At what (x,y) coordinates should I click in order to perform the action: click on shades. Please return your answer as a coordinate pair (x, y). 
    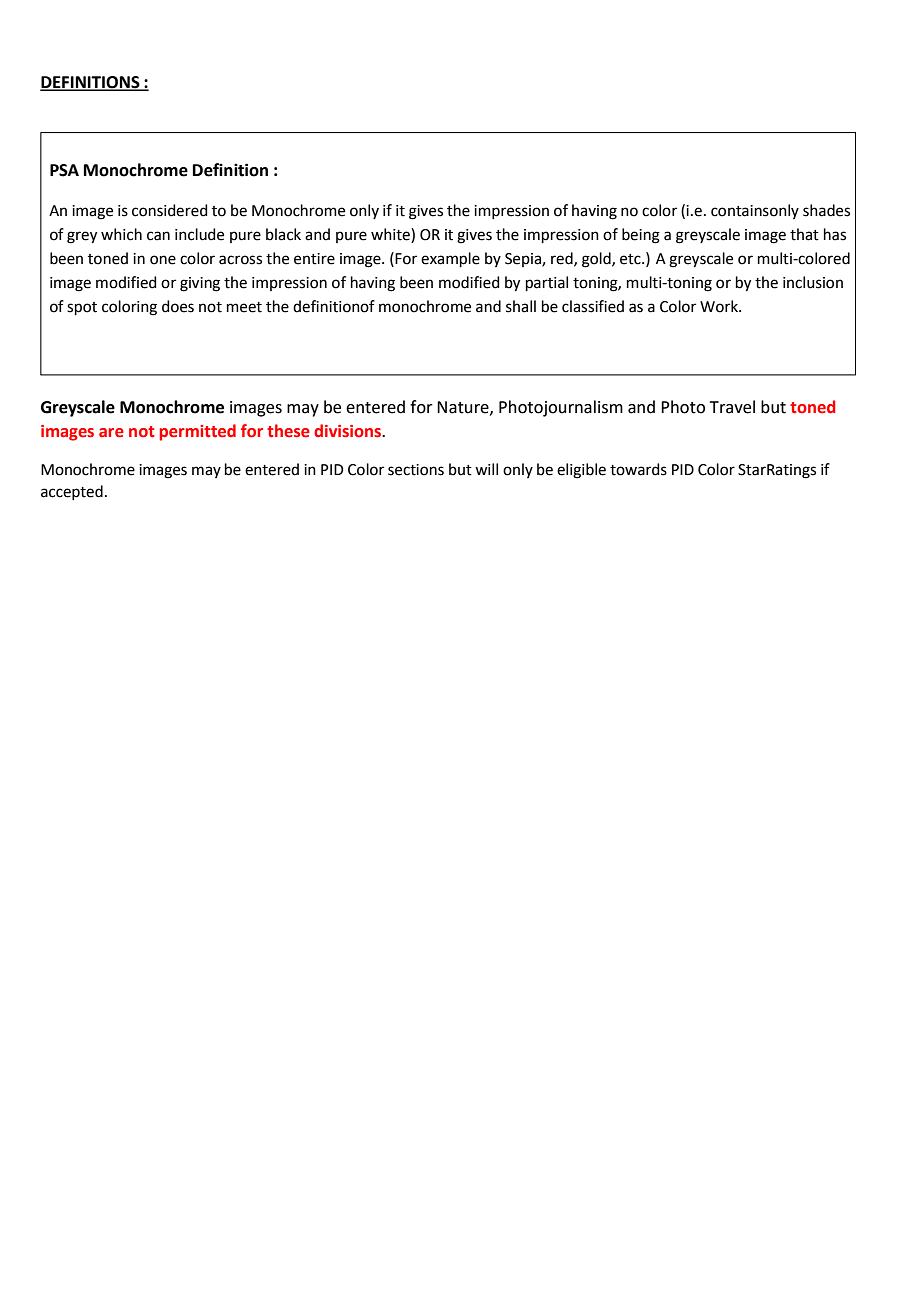
    Looking at the image, I should click on (826, 210).
